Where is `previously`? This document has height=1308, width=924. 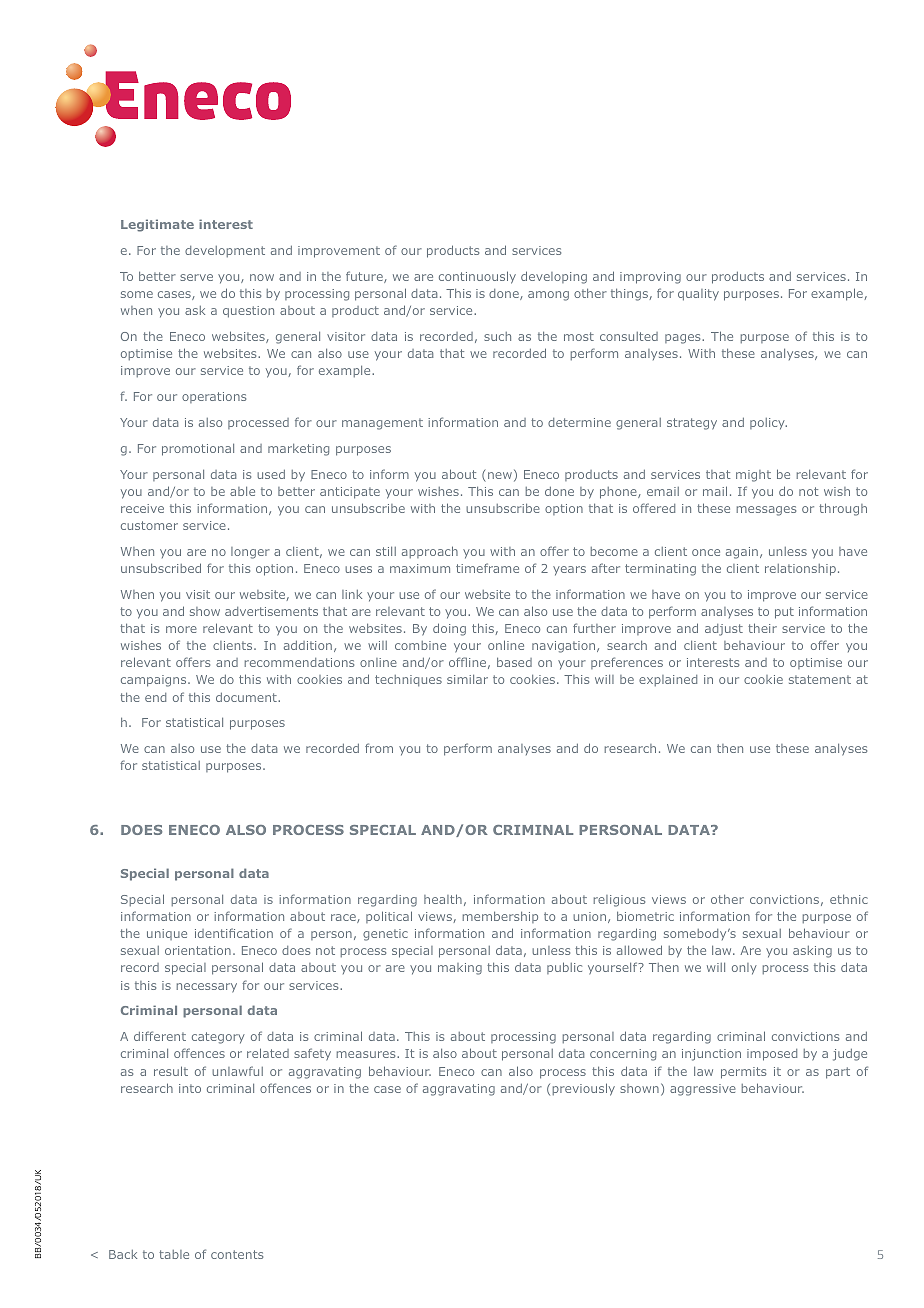 previously is located at coordinates (584, 1089).
